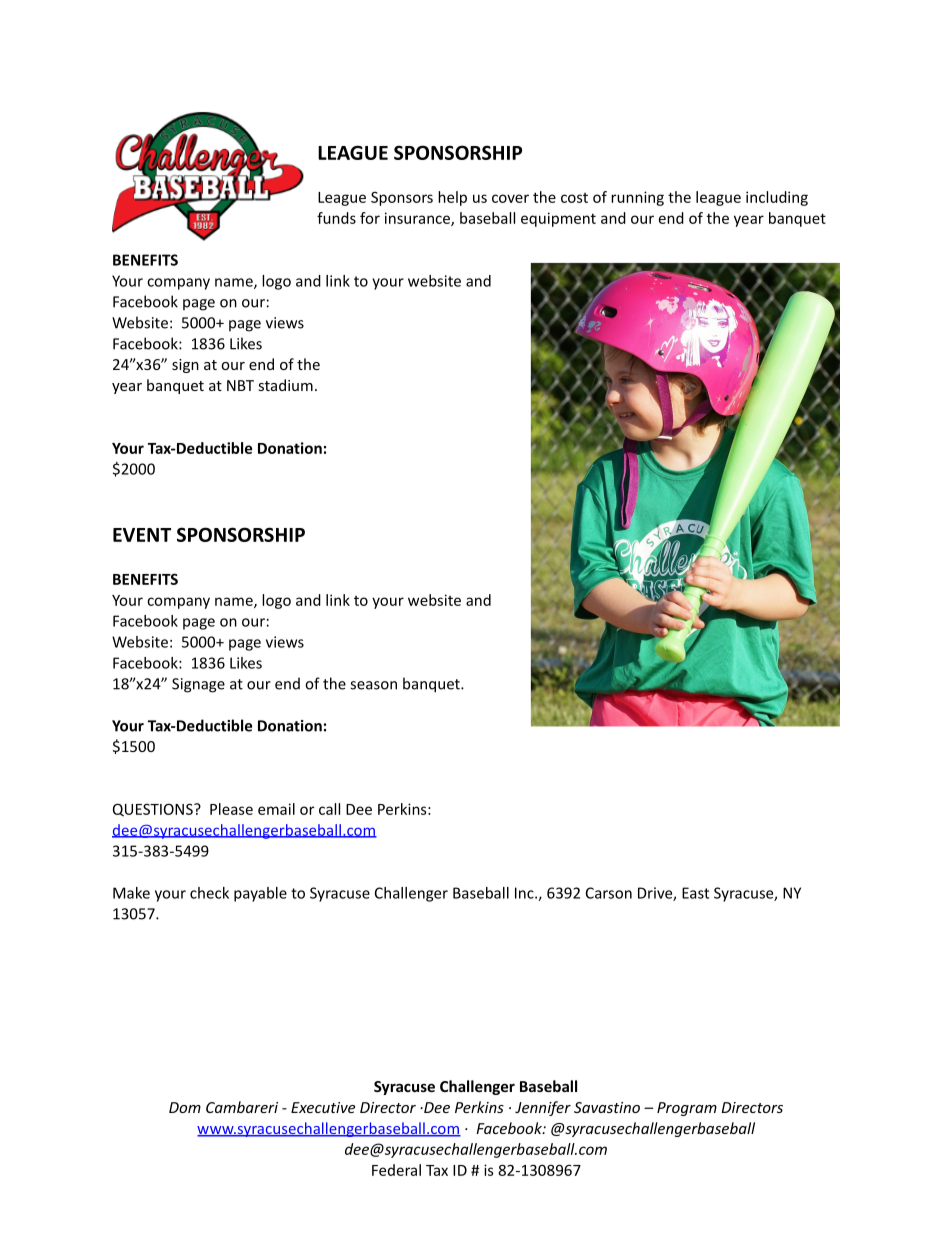 The height and width of the screenshot is (1233, 952). Describe the element at coordinates (231, 809) in the screenshot. I see `Please` at that location.
